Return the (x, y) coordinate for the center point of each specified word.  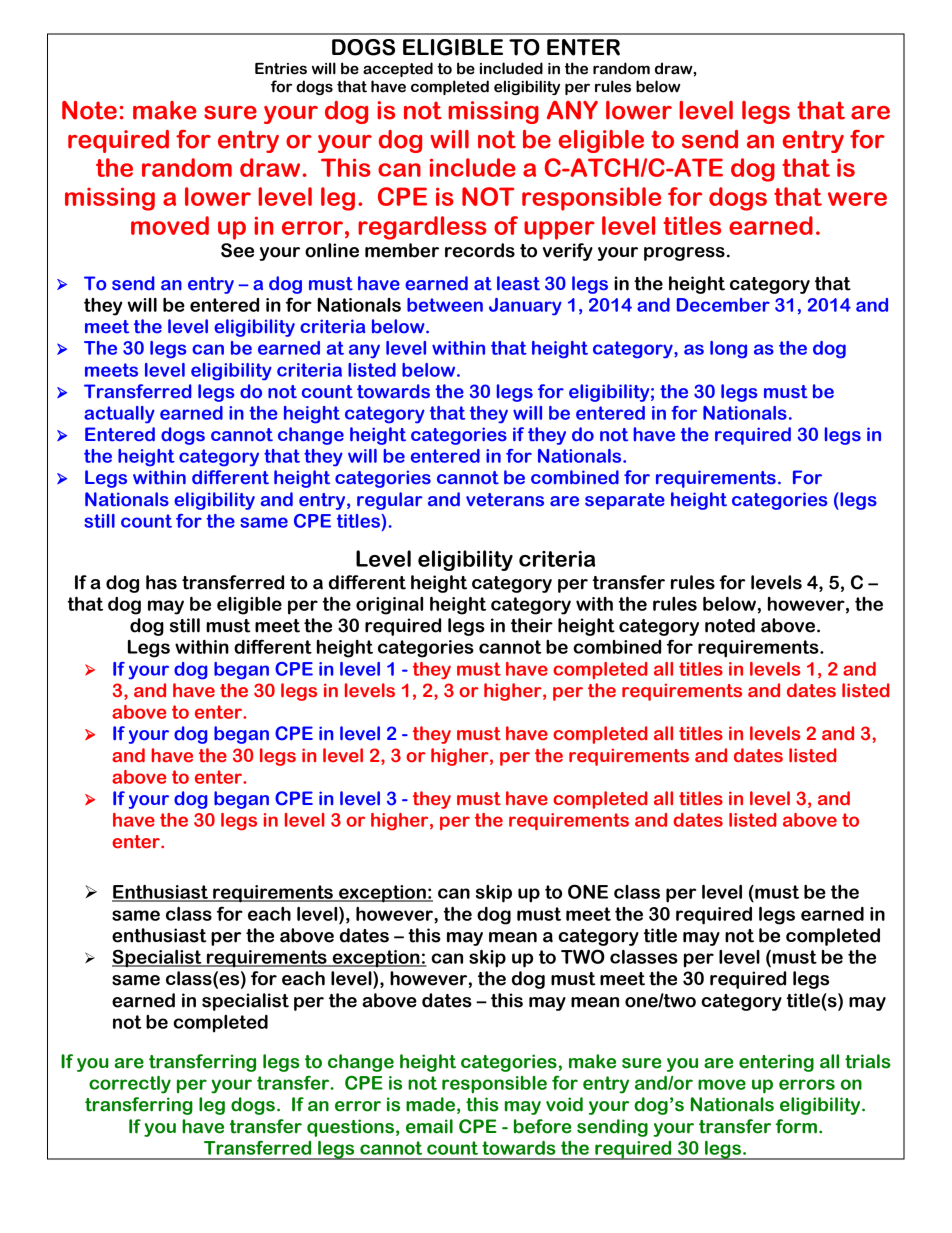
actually (119, 415)
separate (625, 501)
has (161, 582)
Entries (281, 69)
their (532, 625)
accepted (398, 69)
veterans (505, 500)
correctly (130, 1085)
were (857, 199)
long (728, 350)
